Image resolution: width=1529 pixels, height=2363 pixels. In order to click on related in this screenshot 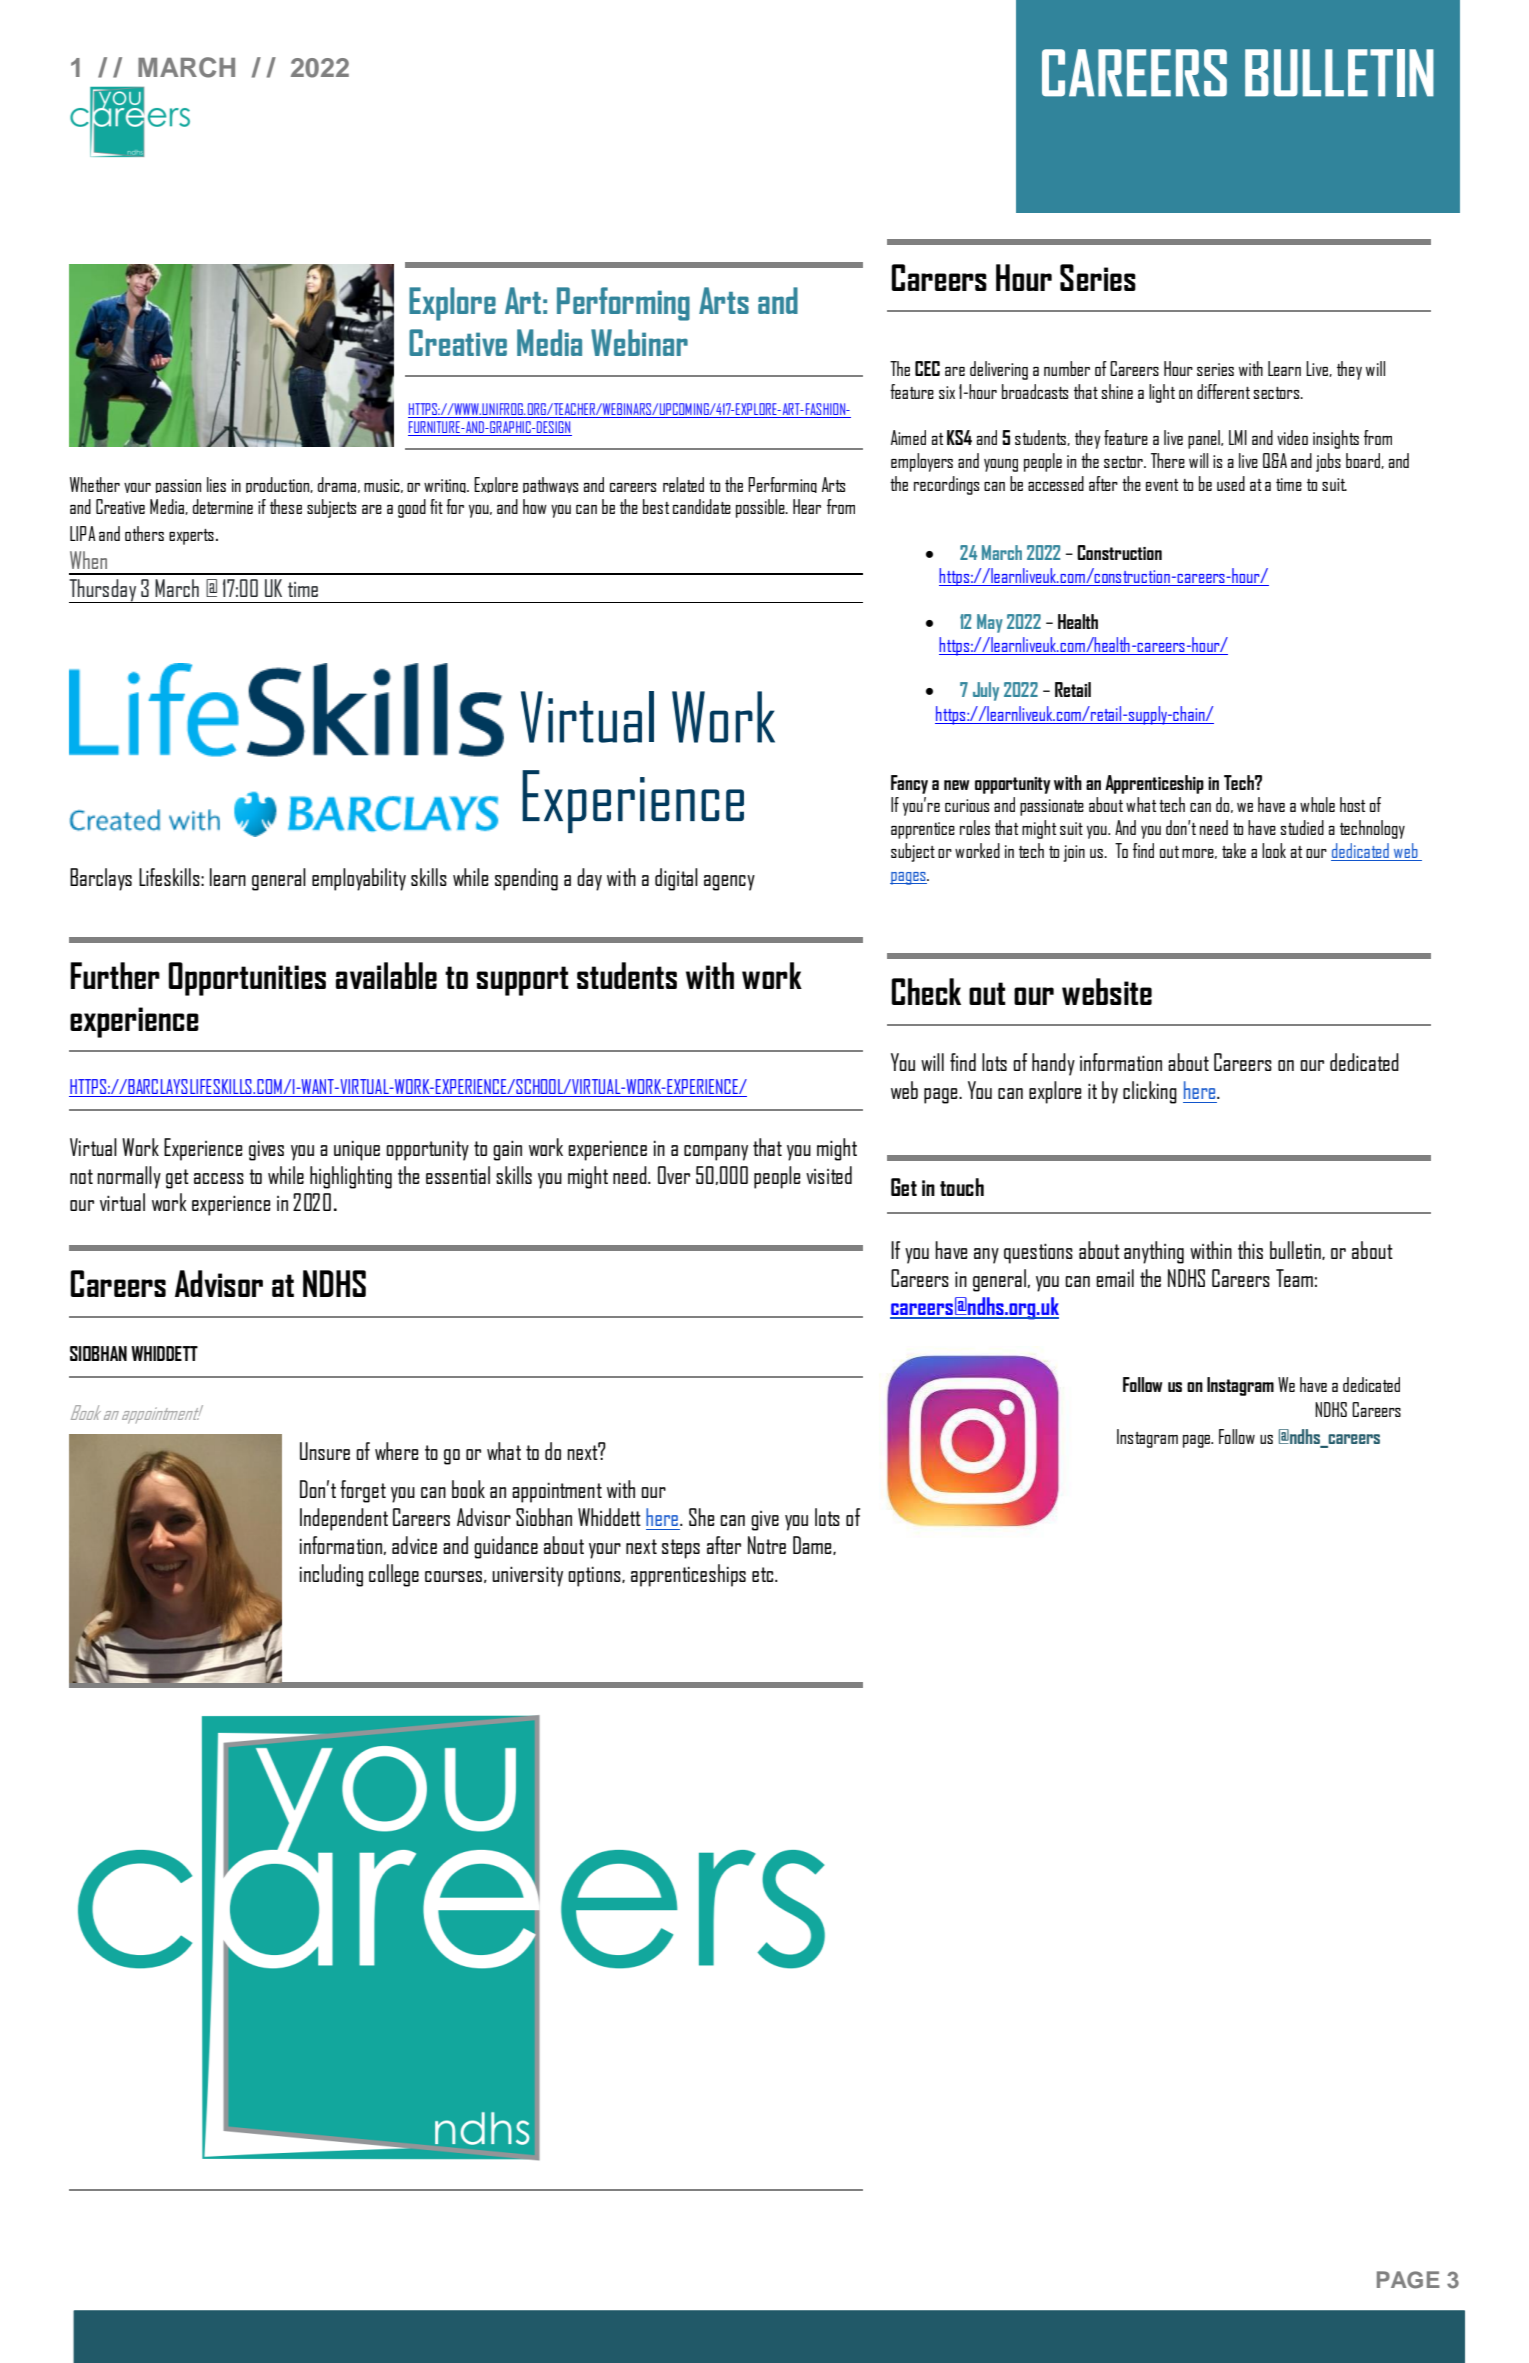, I will do `click(683, 484)`.
